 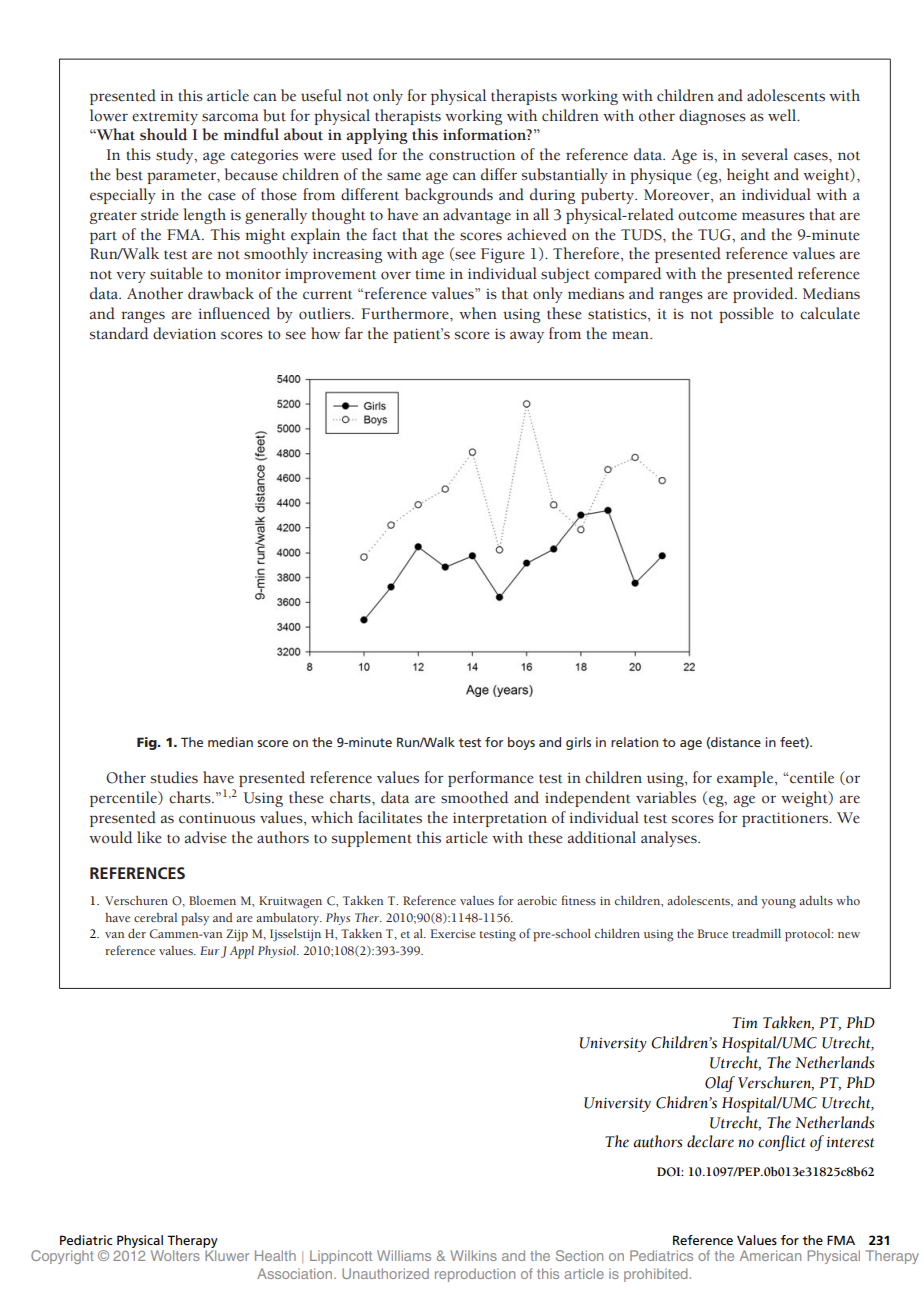 I want to click on away, so click(x=527, y=337).
